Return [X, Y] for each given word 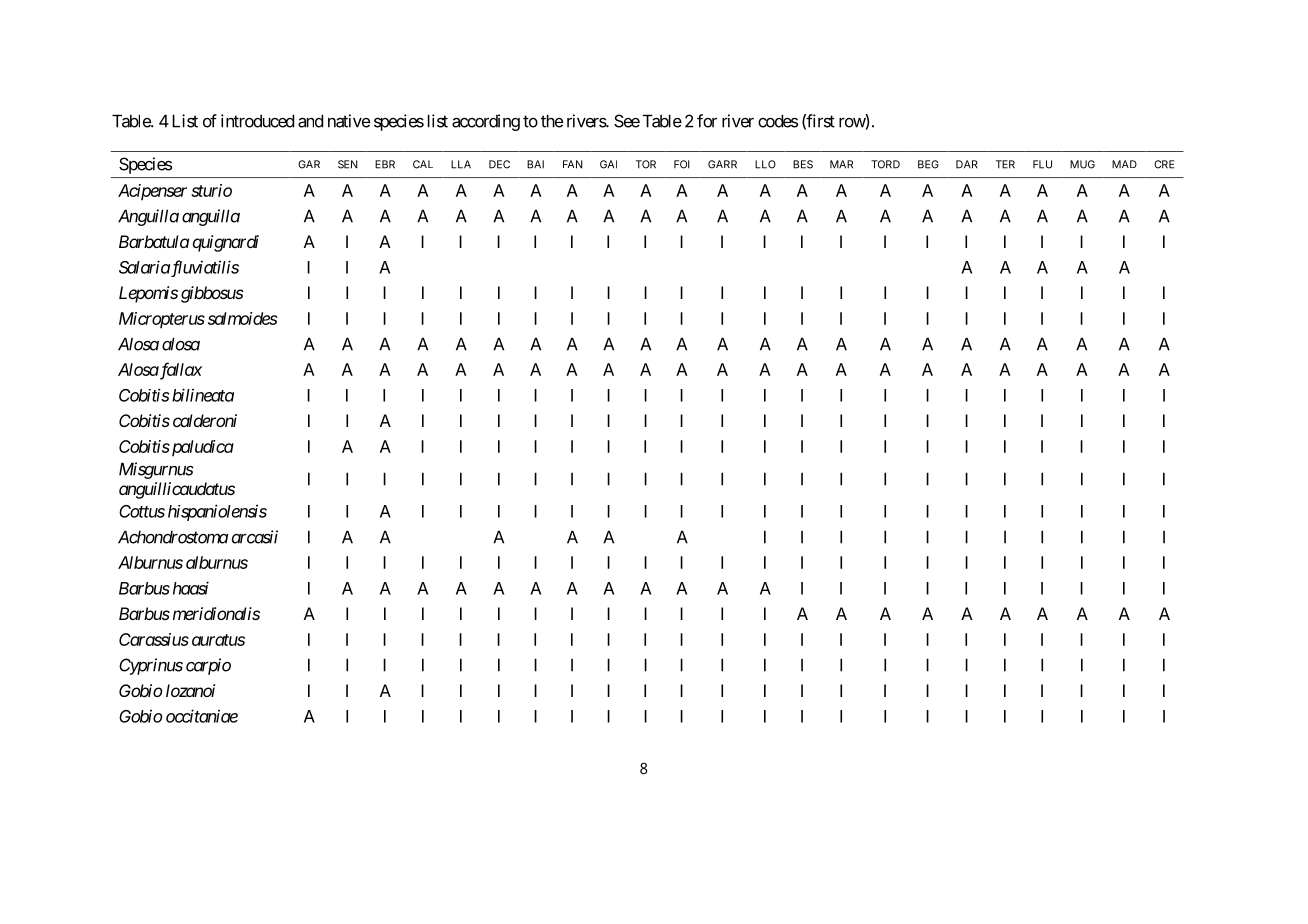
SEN [348, 164]
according [486, 122]
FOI [682, 164]
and [310, 121]
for [707, 121]
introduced [257, 121]
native [349, 121]
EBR [385, 164]
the [552, 121]
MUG [1082, 164]
